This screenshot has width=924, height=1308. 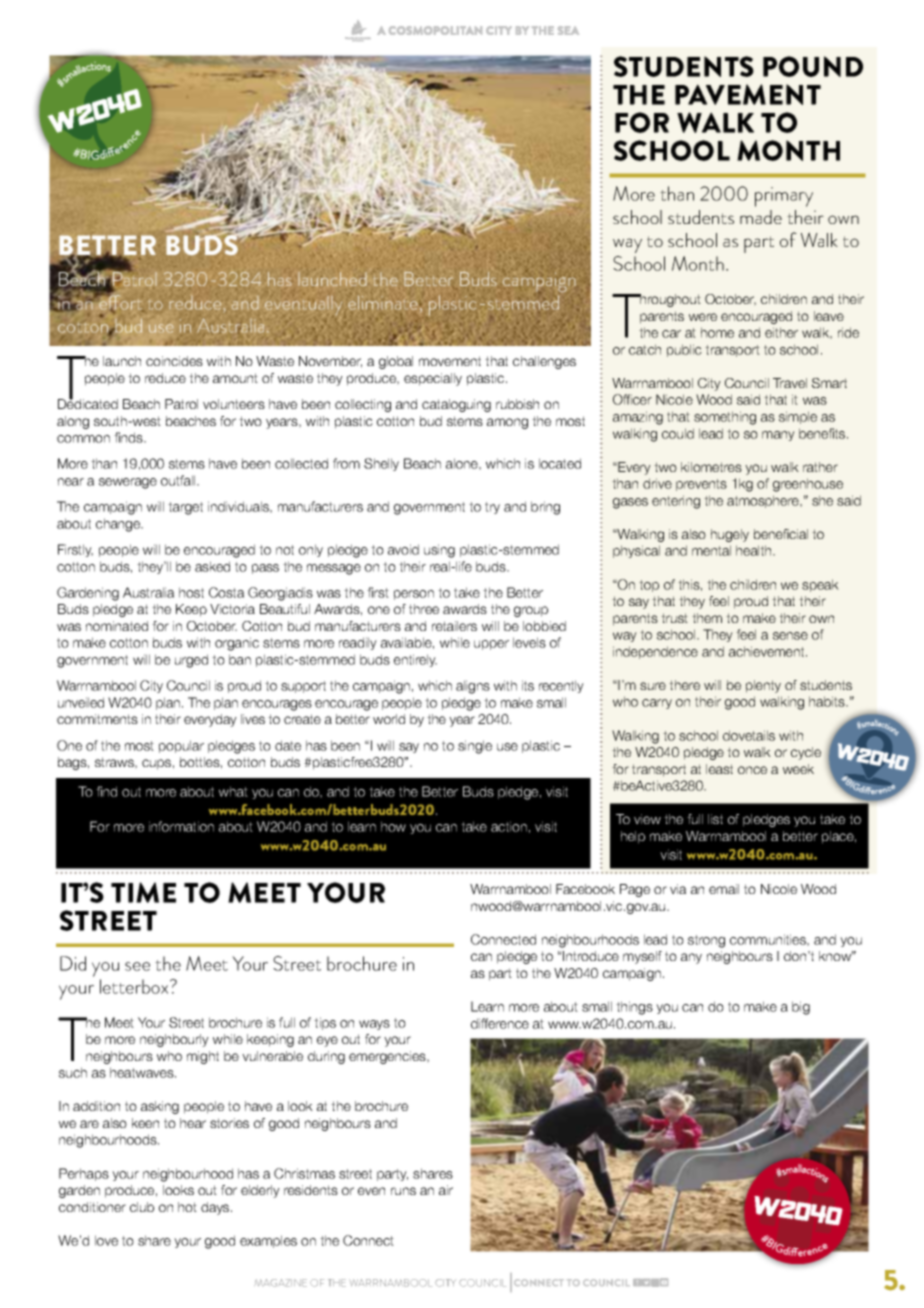 I want to click on movement, so click(x=450, y=361).
